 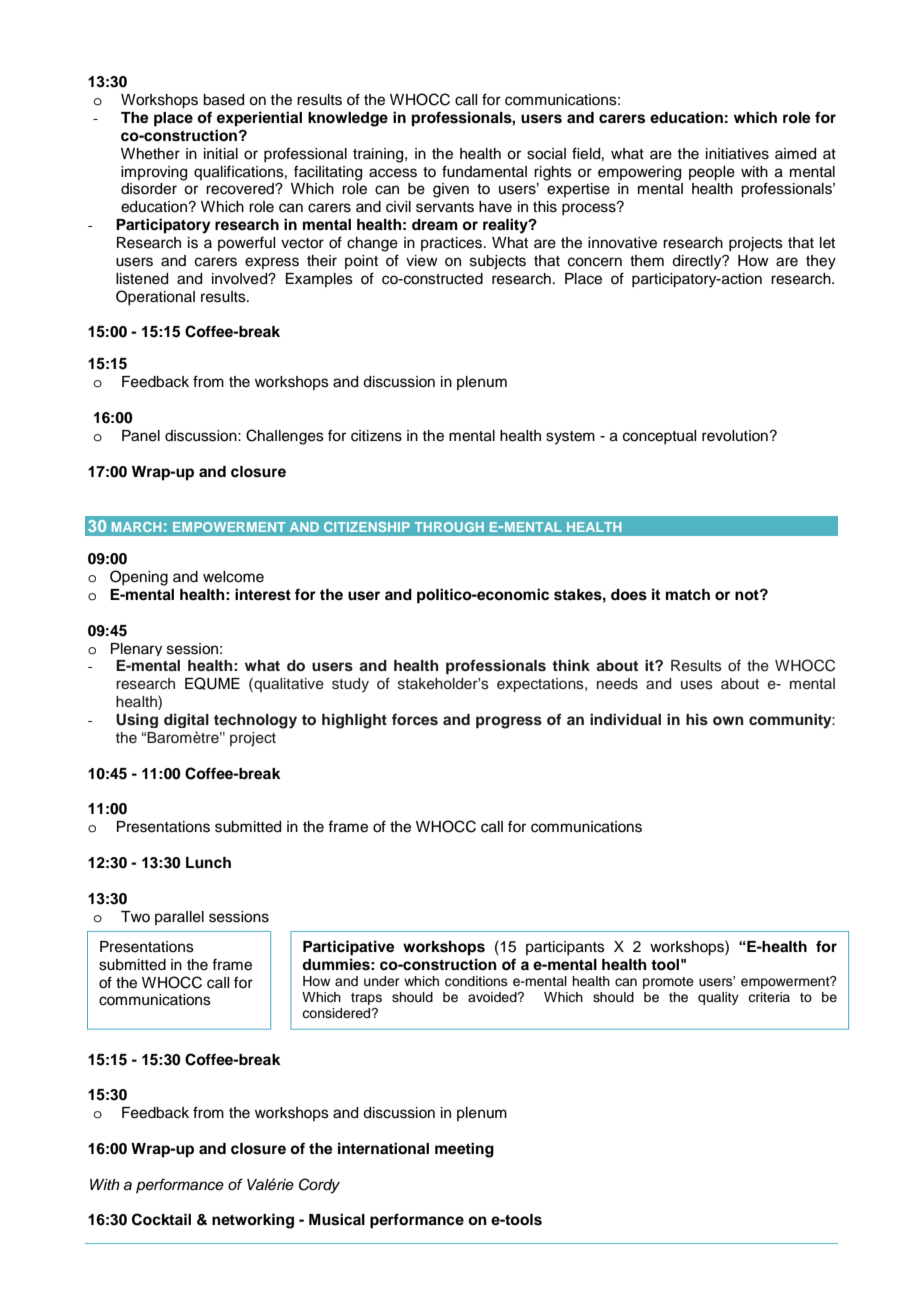 I want to click on networking, so click(x=253, y=1221).
